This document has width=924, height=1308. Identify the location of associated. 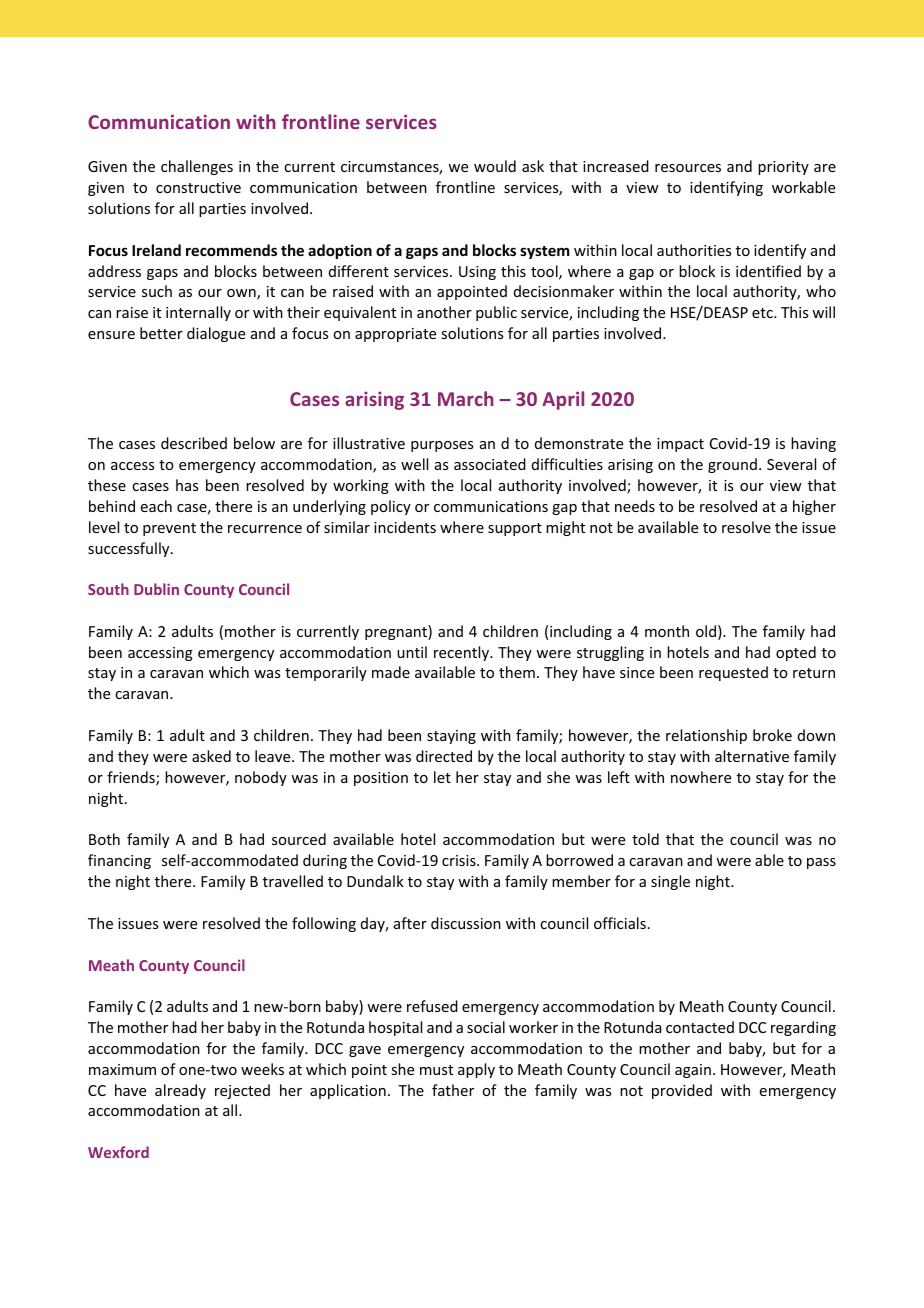
(490, 464).
